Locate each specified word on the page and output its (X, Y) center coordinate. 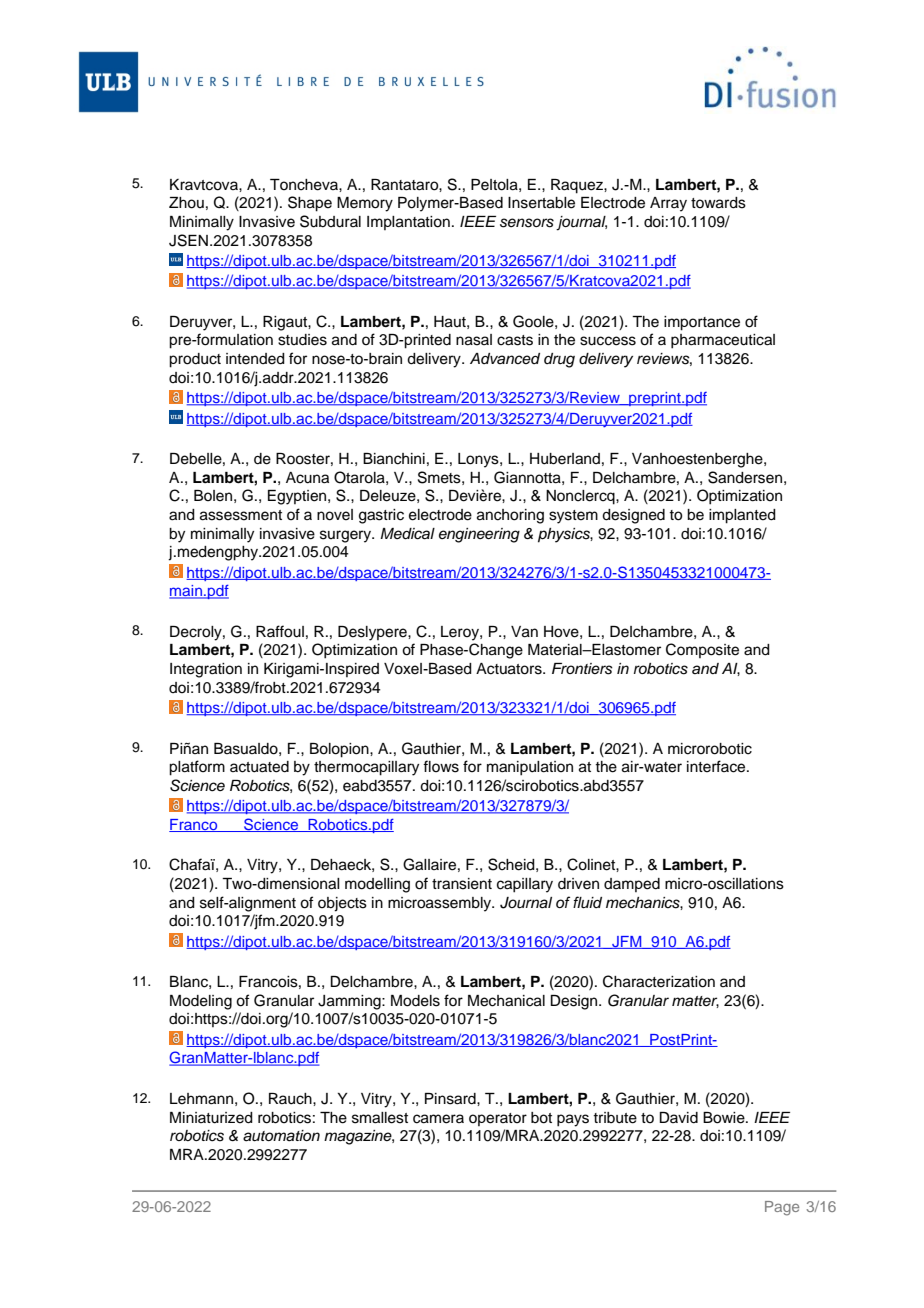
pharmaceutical (723, 341)
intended (255, 359)
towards (718, 203)
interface (717, 766)
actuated (259, 767)
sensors (527, 223)
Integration (206, 670)
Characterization (659, 981)
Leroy (461, 633)
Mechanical (506, 1001)
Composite (702, 650)
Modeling (201, 1002)
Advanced (505, 358)
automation (281, 1136)
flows (441, 766)
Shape (310, 204)
